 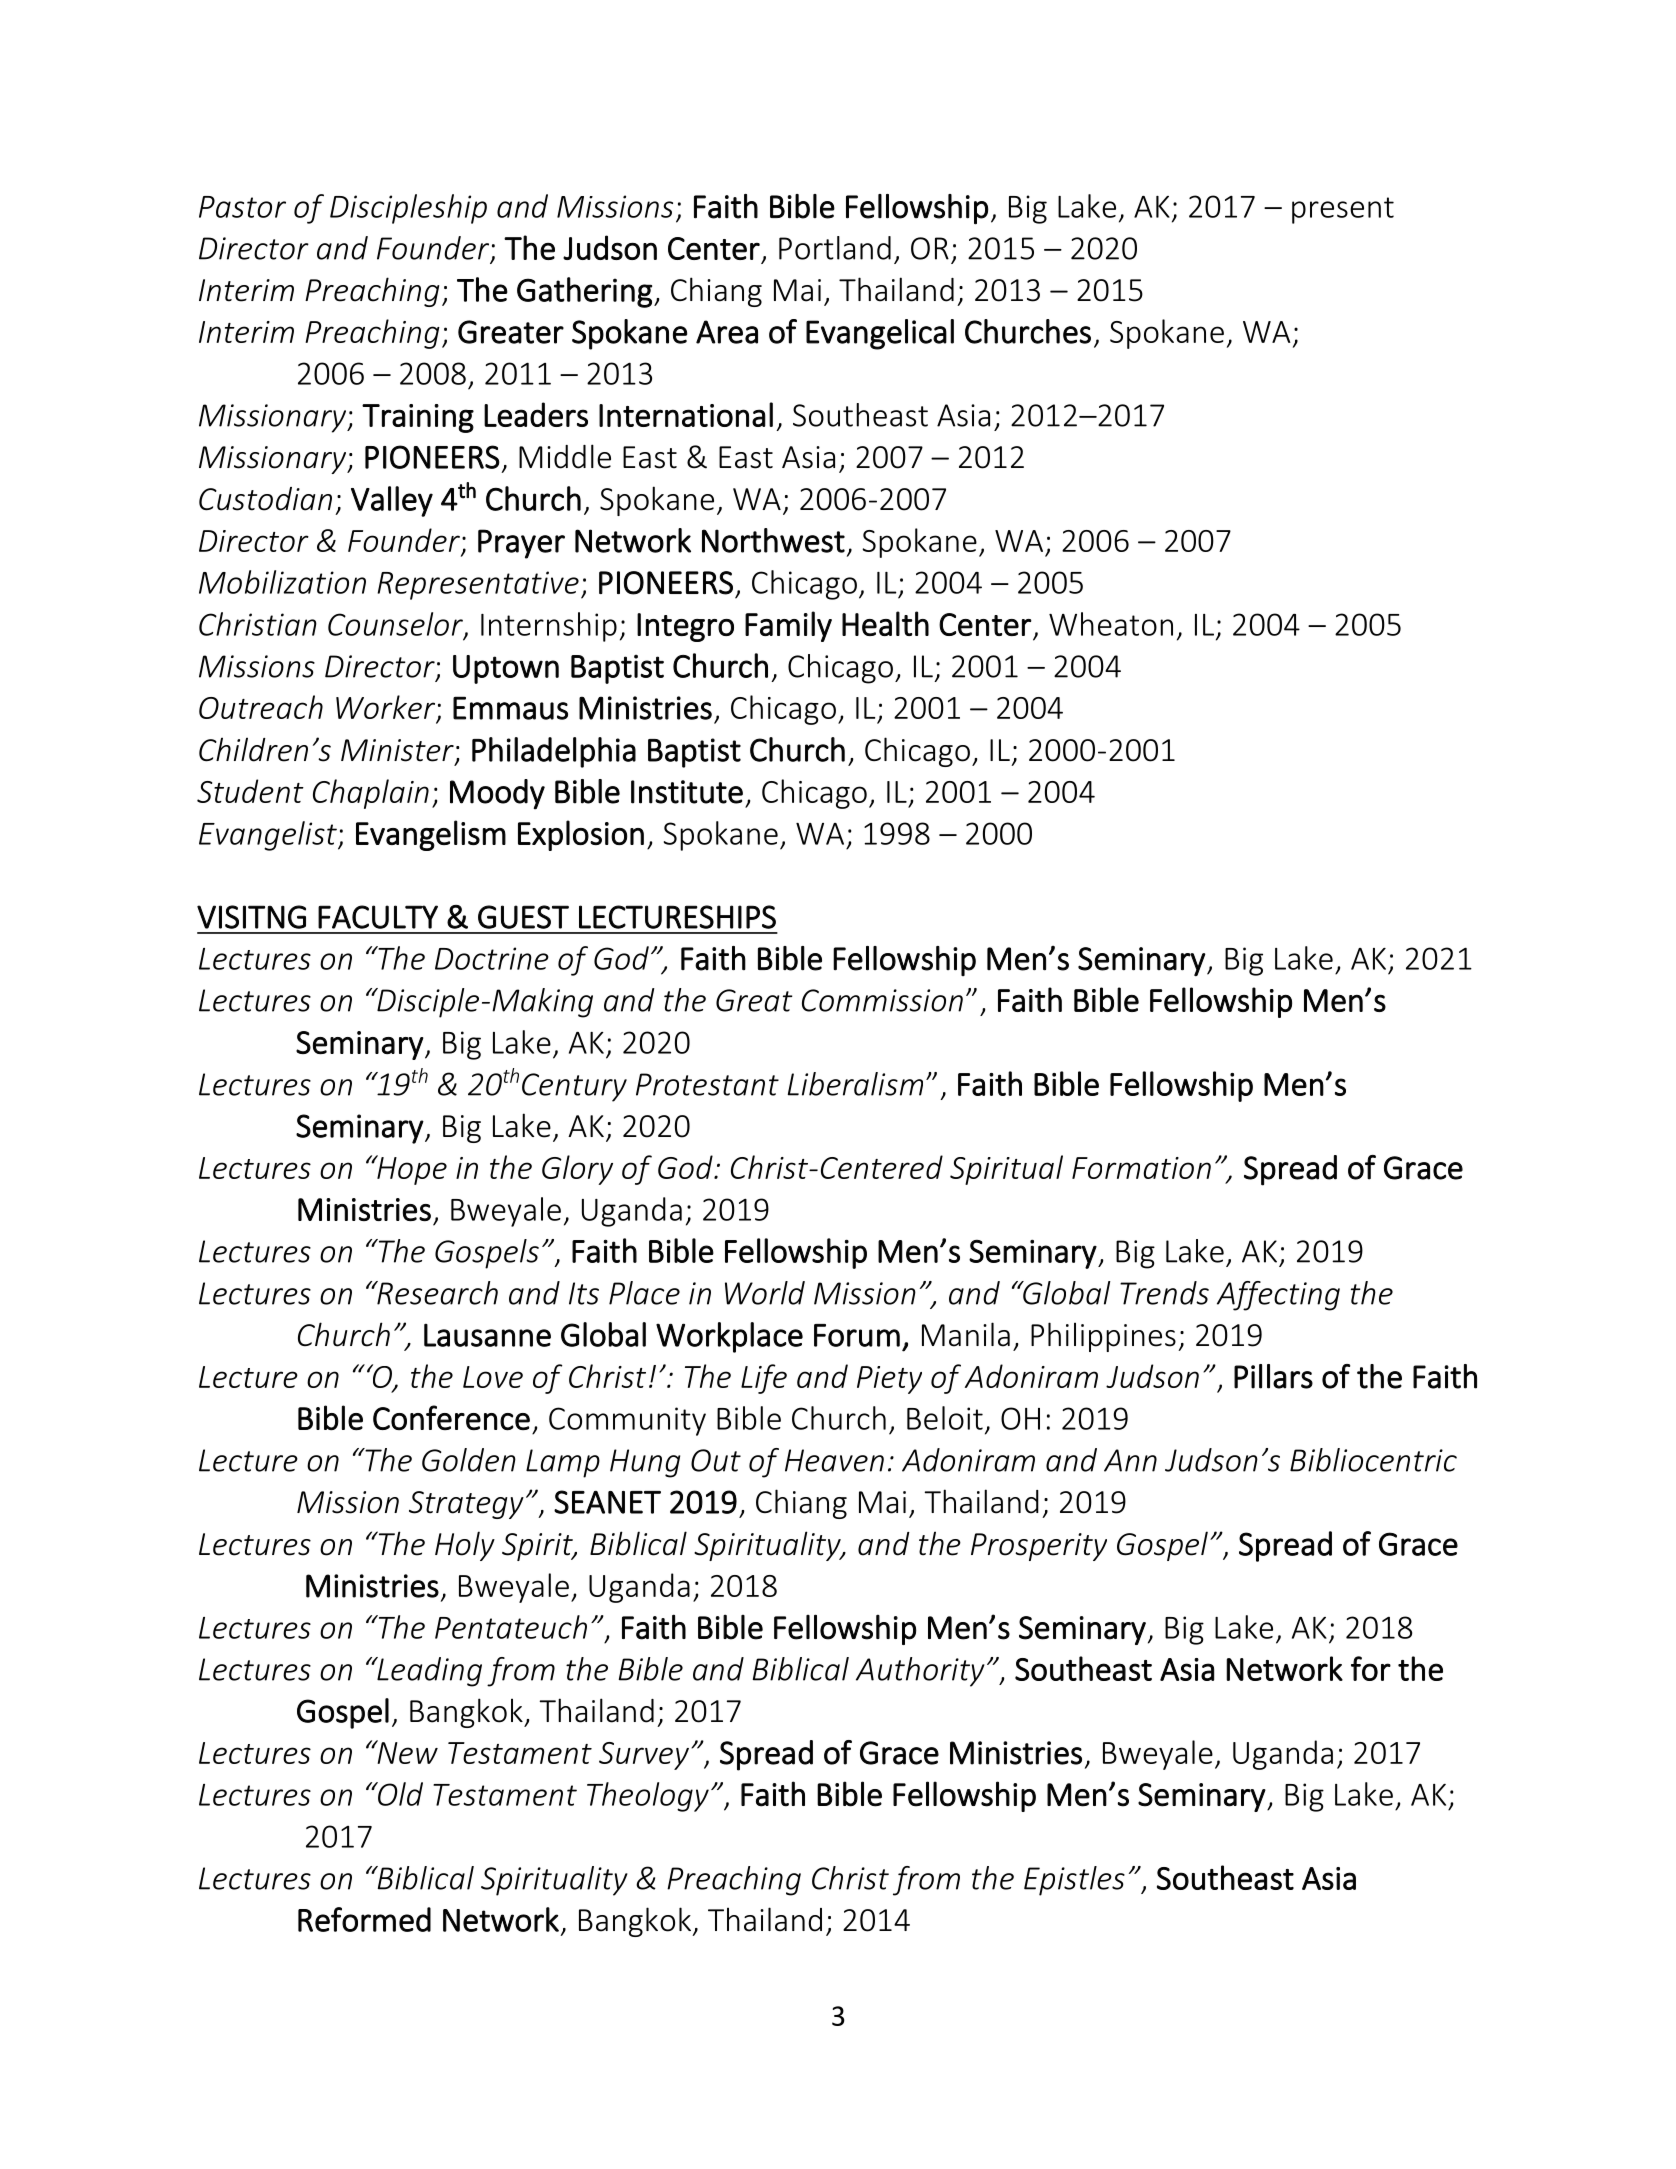 I want to click on Pastor, so click(x=242, y=207).
